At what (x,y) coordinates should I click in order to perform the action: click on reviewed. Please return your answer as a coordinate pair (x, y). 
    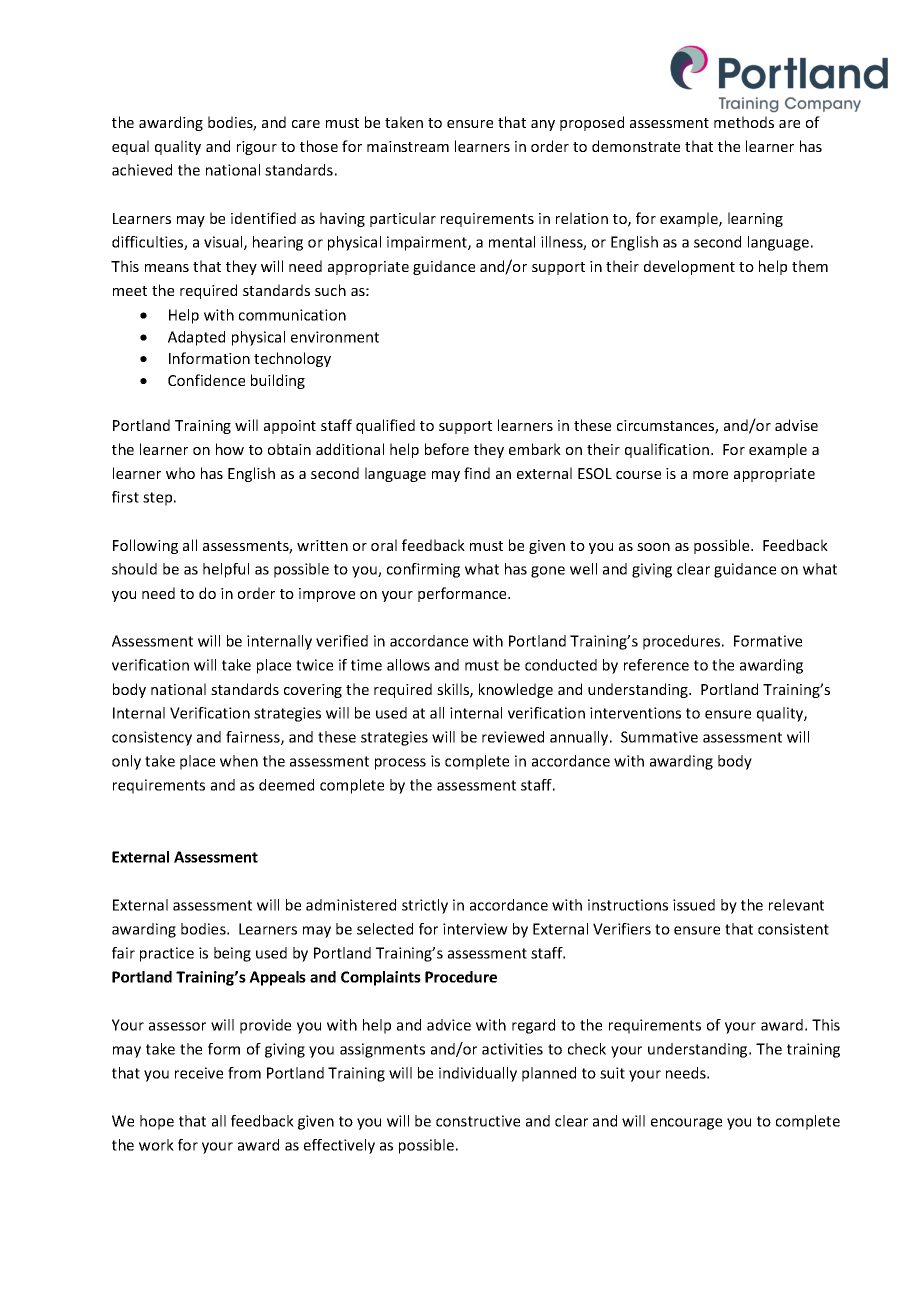
    Looking at the image, I should click on (513, 737).
